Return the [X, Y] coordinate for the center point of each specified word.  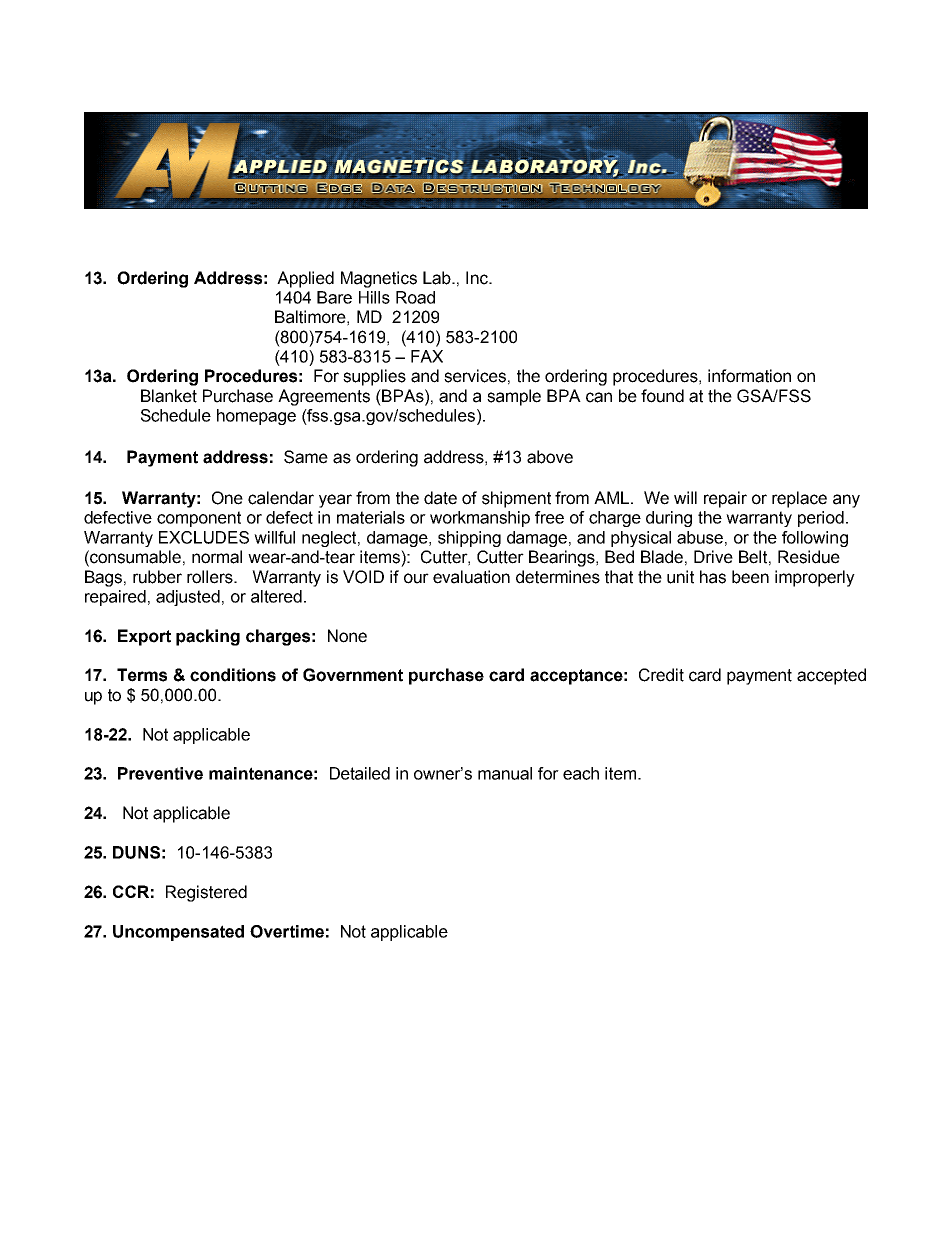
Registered [206, 893]
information [749, 376]
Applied [305, 279]
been [750, 577]
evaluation [471, 577]
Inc [478, 278]
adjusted [188, 598]
